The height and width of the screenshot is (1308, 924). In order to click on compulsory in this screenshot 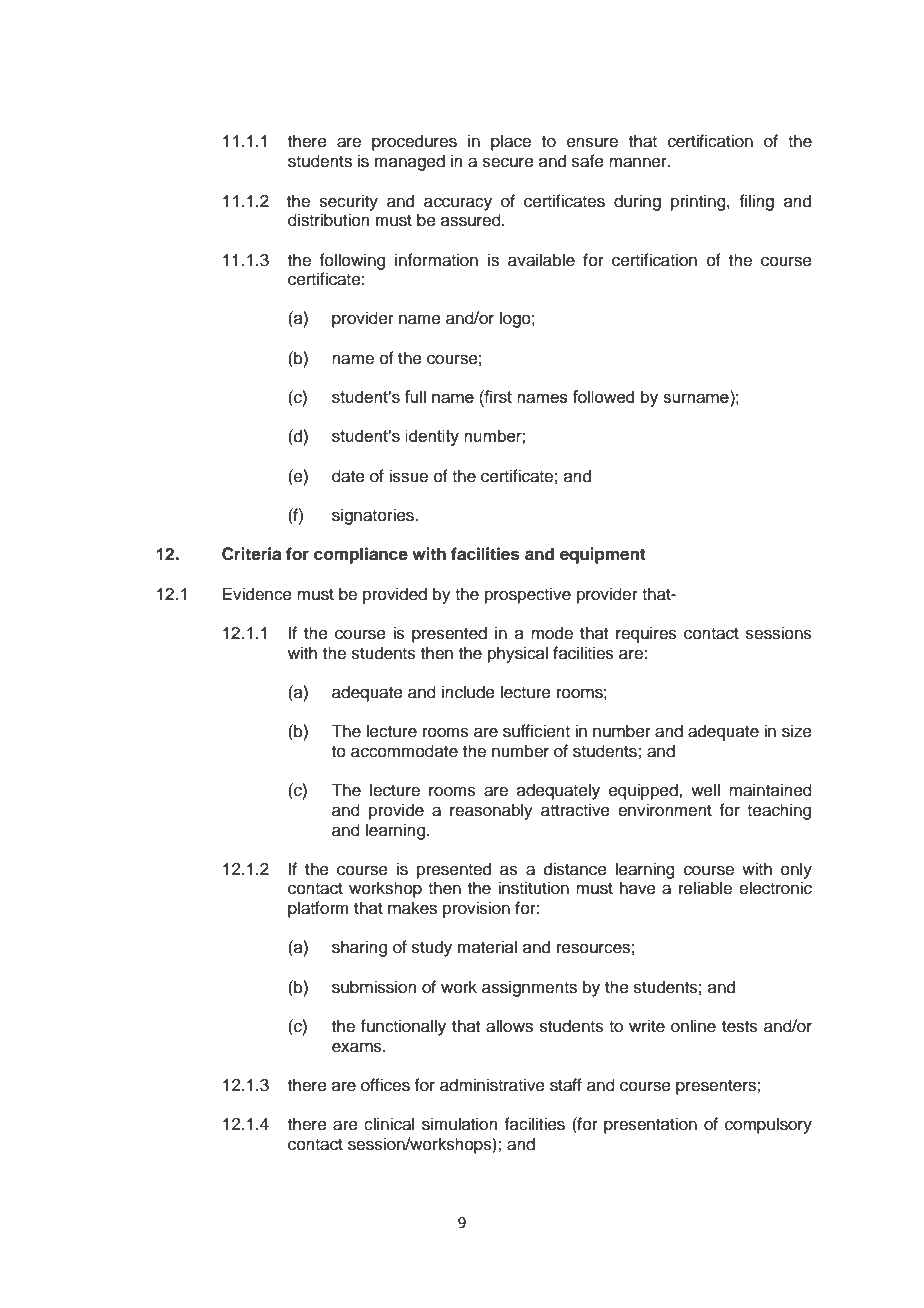, I will do `click(768, 1125)`.
